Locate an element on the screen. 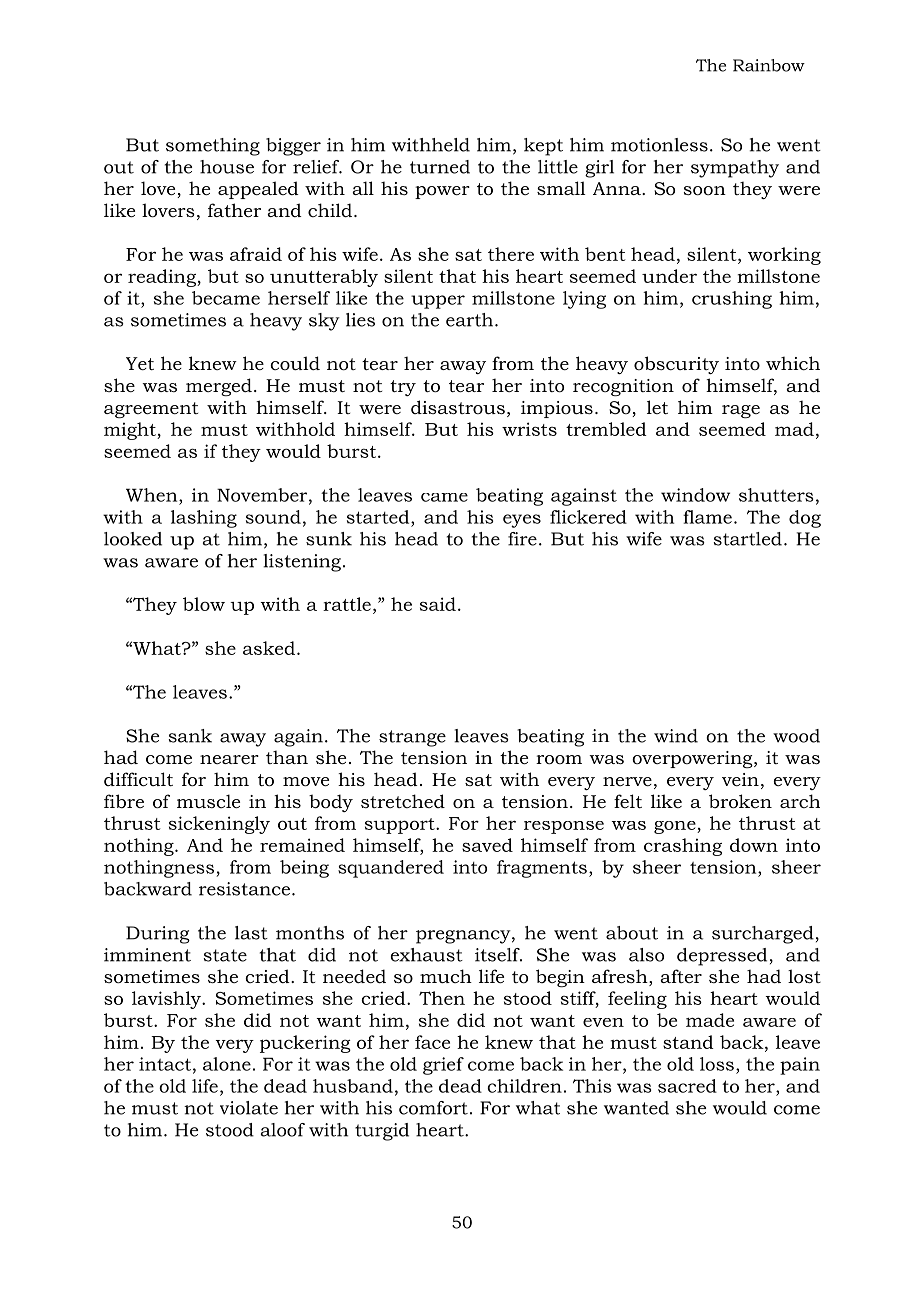  fire is located at coordinates (522, 539).
